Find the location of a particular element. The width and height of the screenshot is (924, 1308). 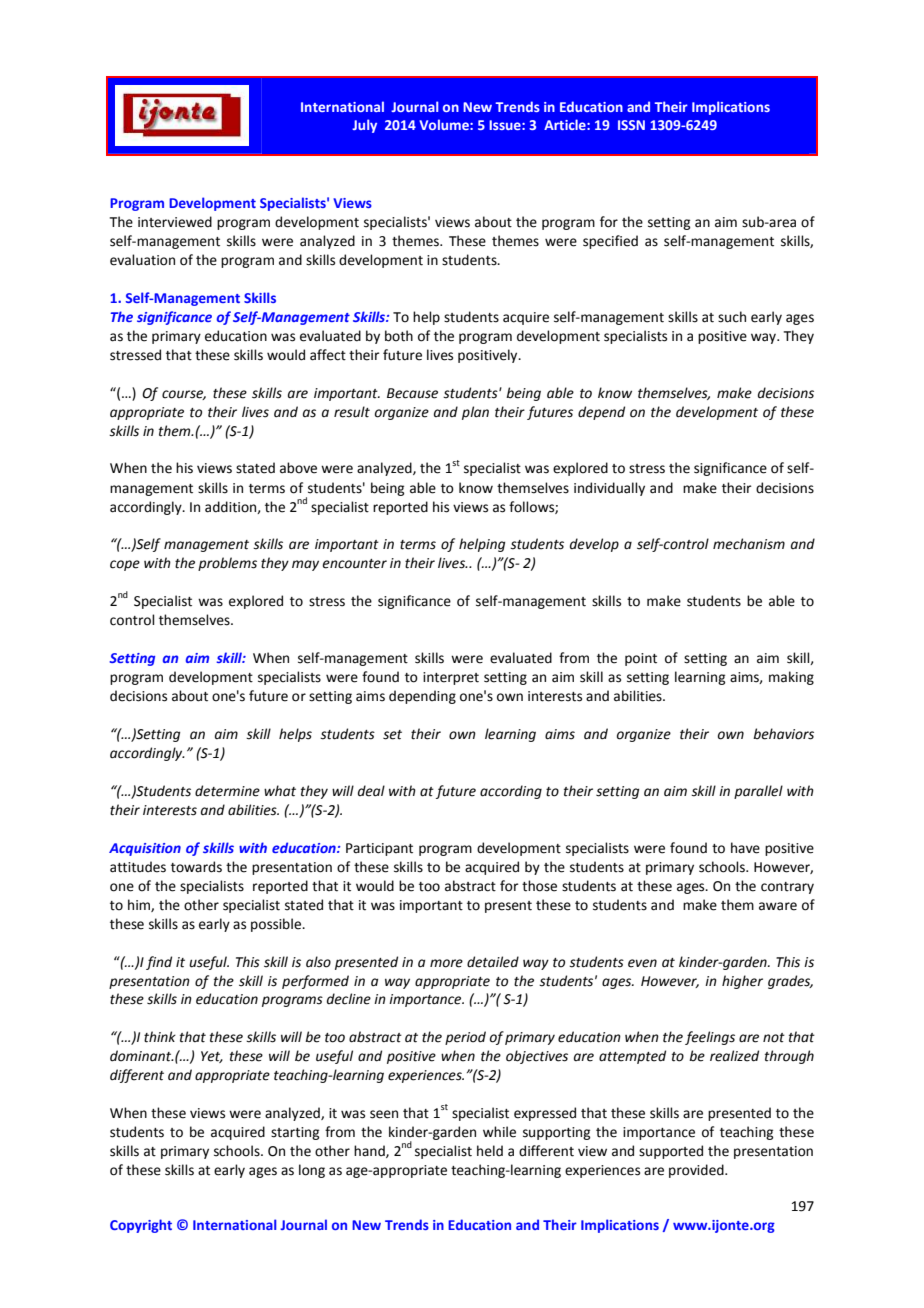

evaluation is located at coordinates (142, 260).
